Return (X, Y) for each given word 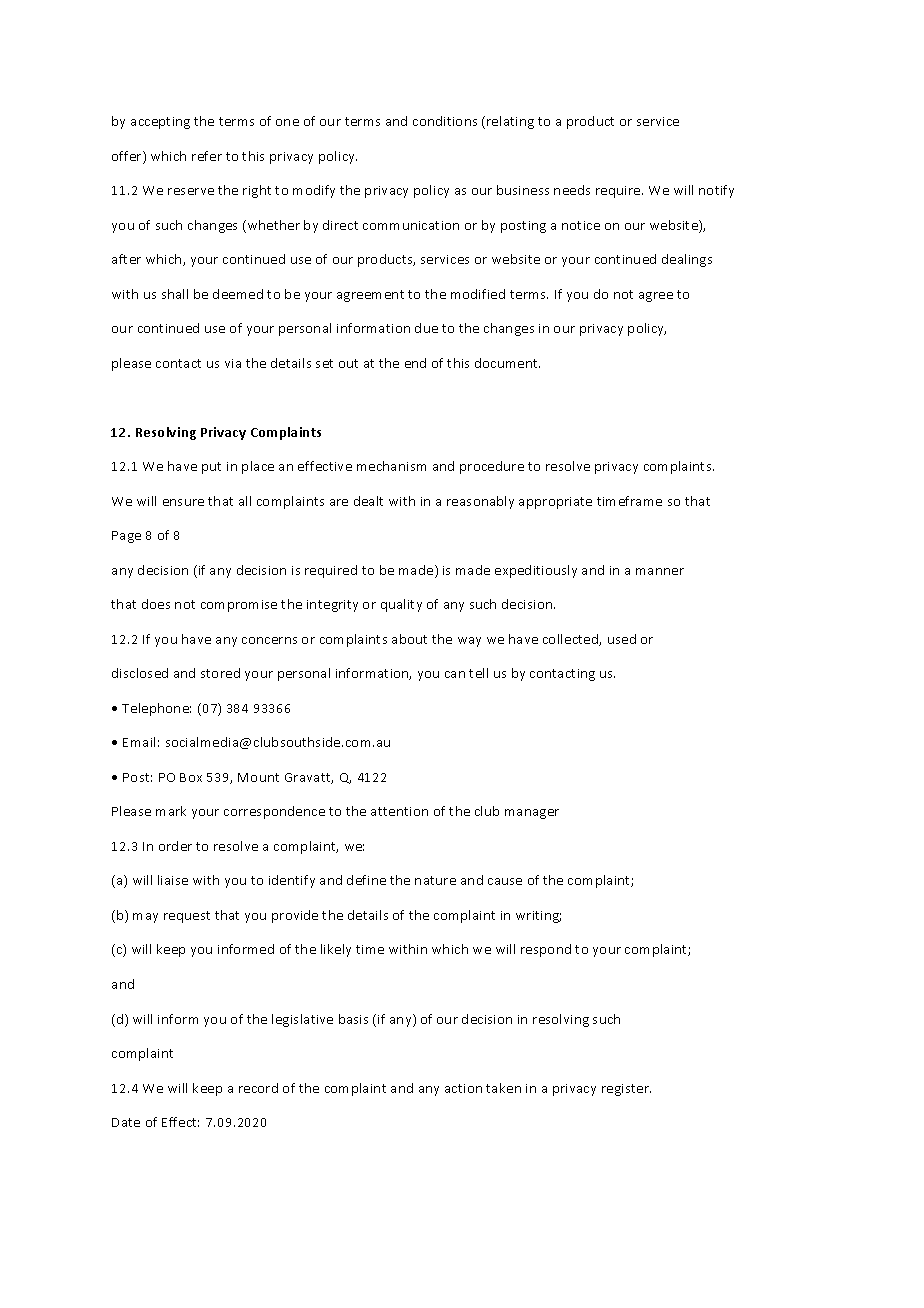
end (415, 363)
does (156, 604)
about (409, 639)
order (175, 846)
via (233, 363)
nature (435, 880)
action (463, 1088)
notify (716, 191)
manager (532, 814)
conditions (445, 121)
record (258, 1088)
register (626, 1090)
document (507, 363)
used (622, 639)
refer (207, 156)
